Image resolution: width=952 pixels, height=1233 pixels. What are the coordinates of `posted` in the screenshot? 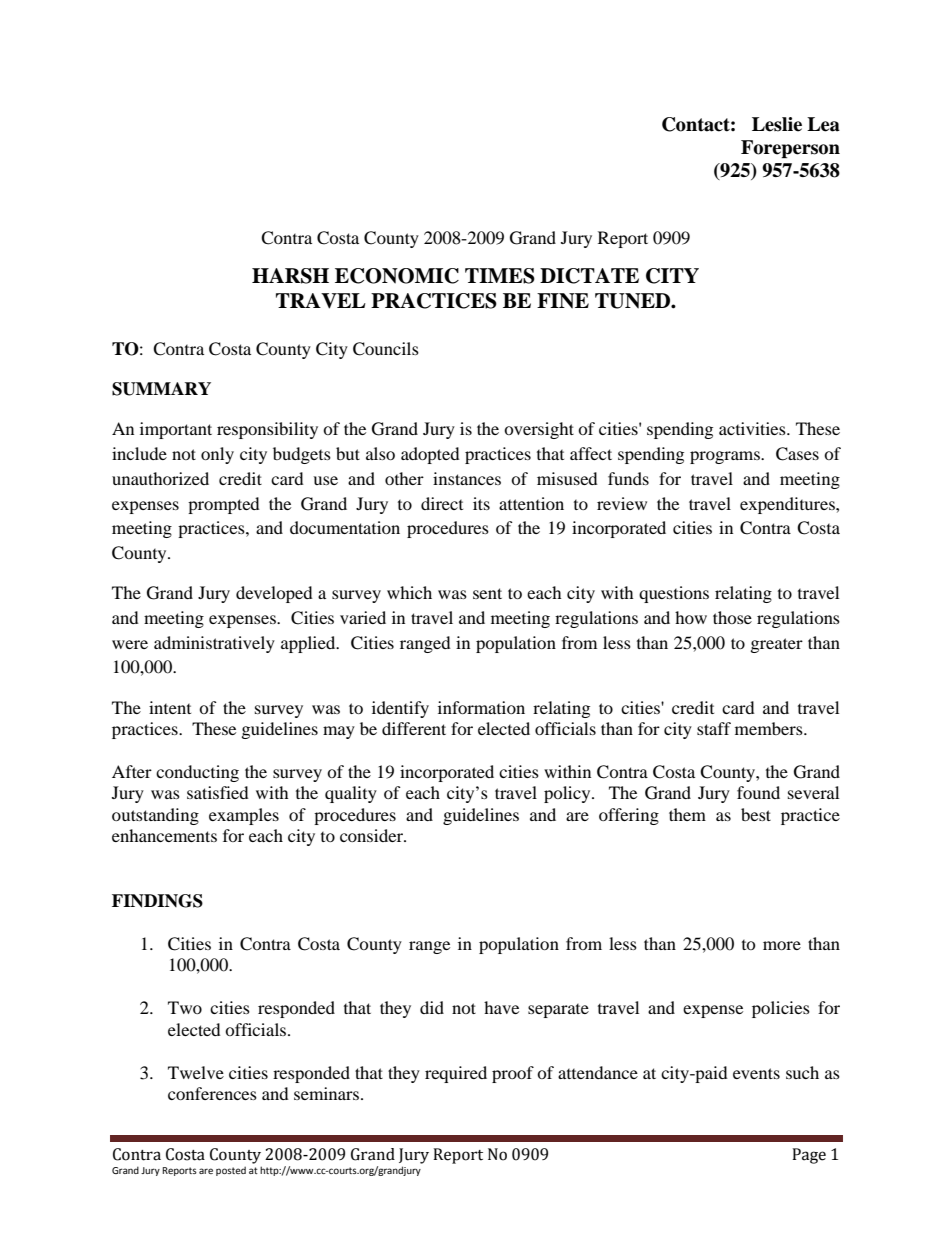 It's located at (231, 1171).
